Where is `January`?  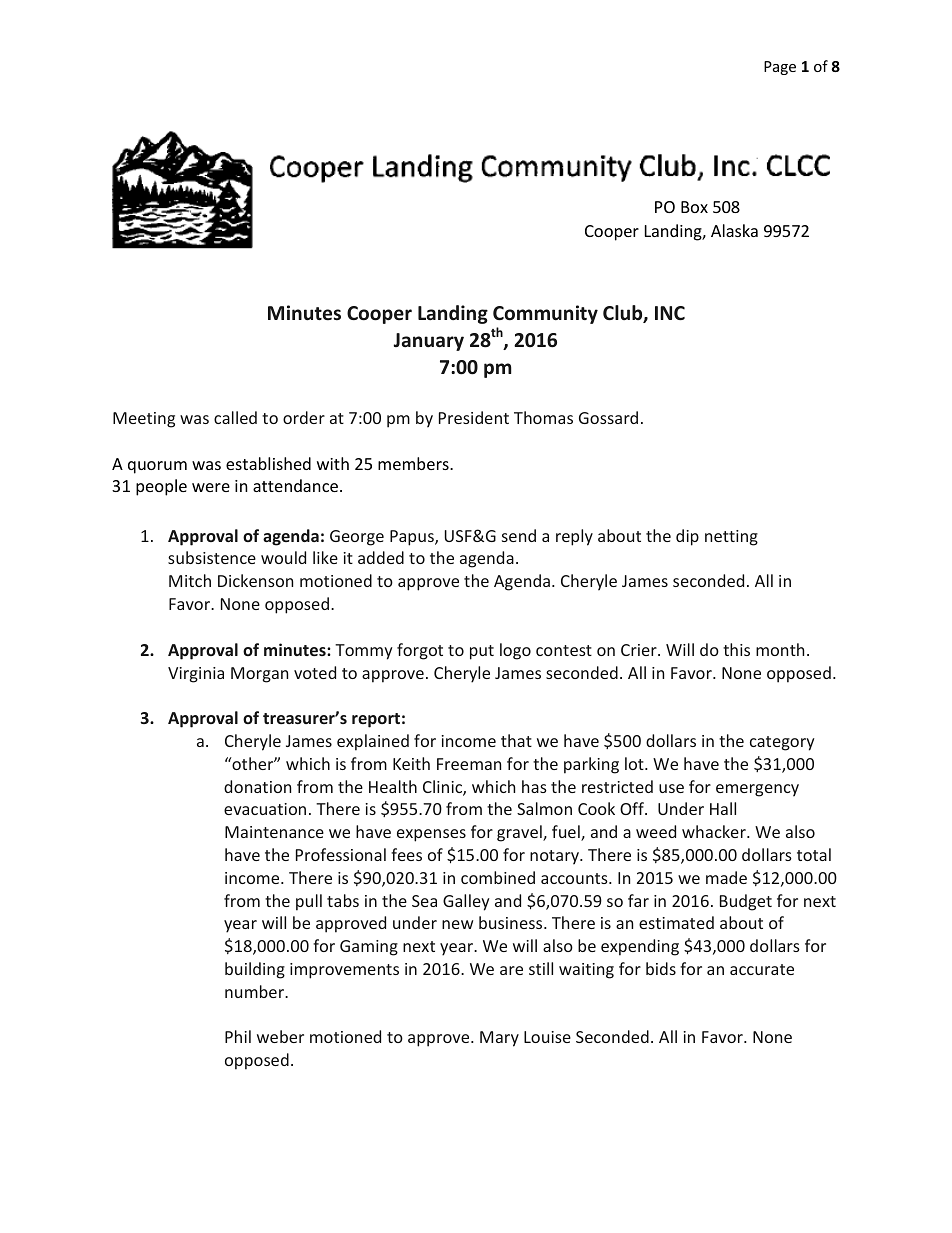 January is located at coordinates (429, 342).
